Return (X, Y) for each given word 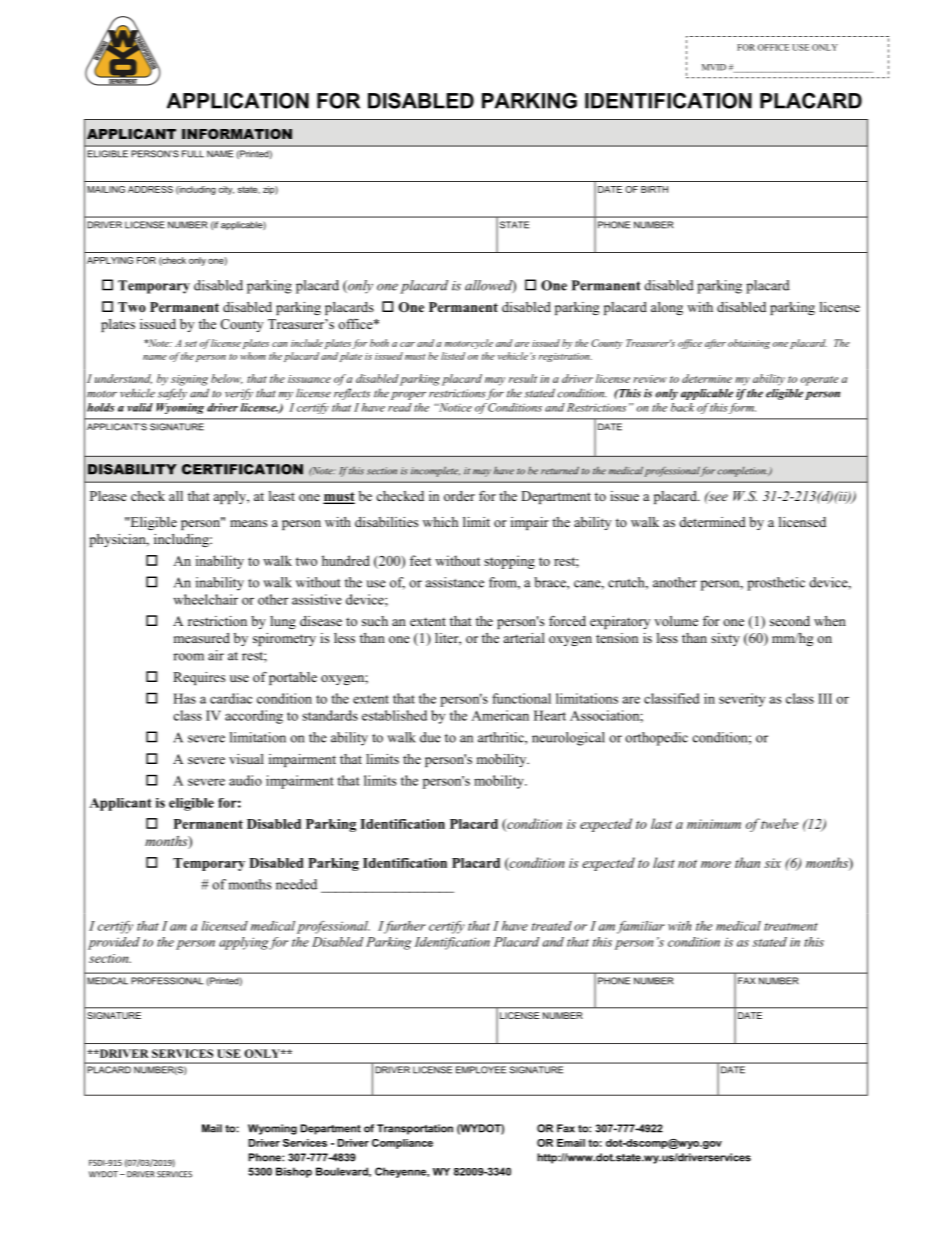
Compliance (402, 1144)
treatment (791, 927)
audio (245, 780)
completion (743, 472)
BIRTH (654, 189)
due (430, 737)
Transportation (415, 1129)
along (667, 308)
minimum (714, 824)
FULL (193, 154)
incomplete (435, 471)
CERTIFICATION (242, 469)
